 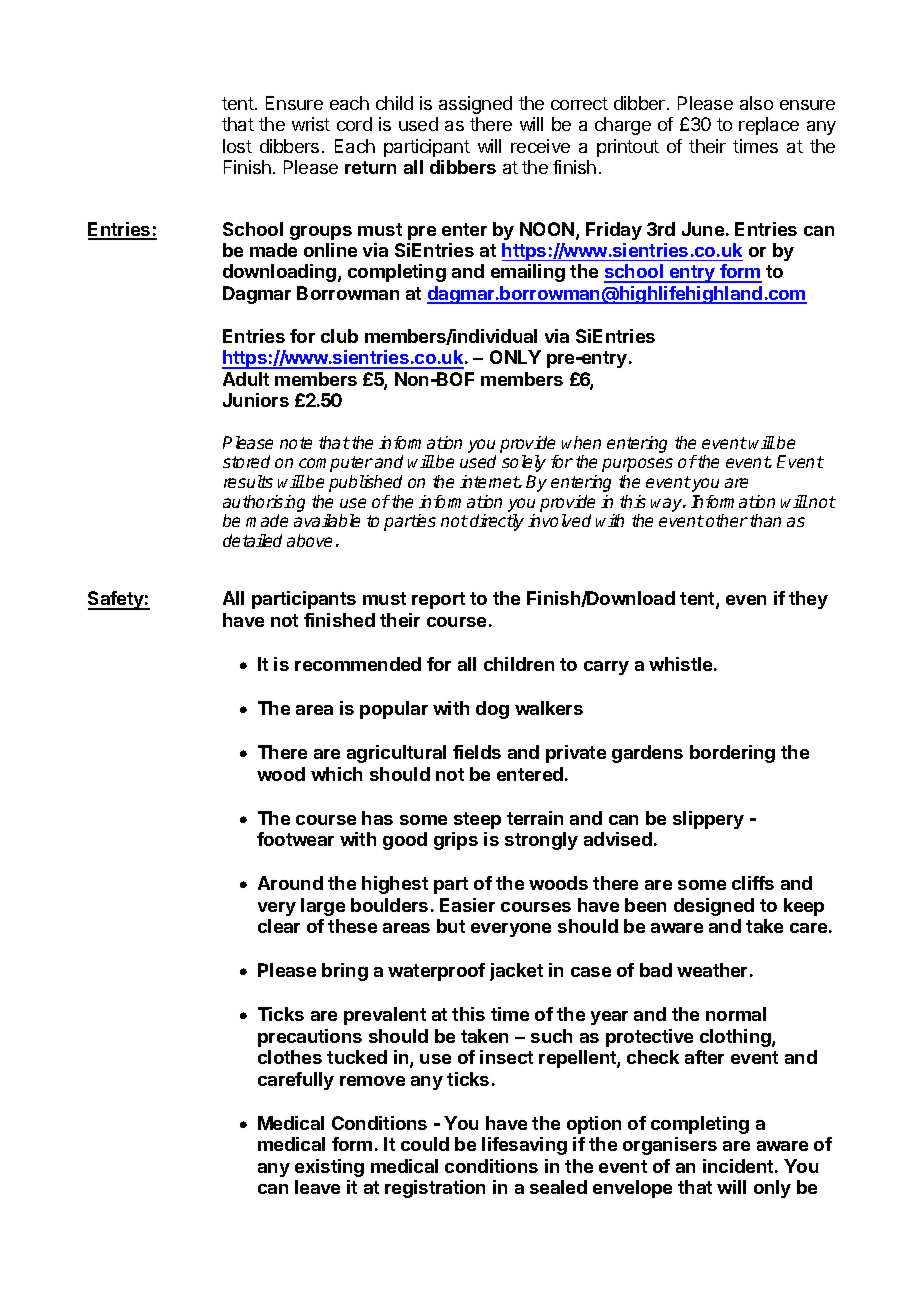 I want to click on bordering, so click(x=732, y=754).
